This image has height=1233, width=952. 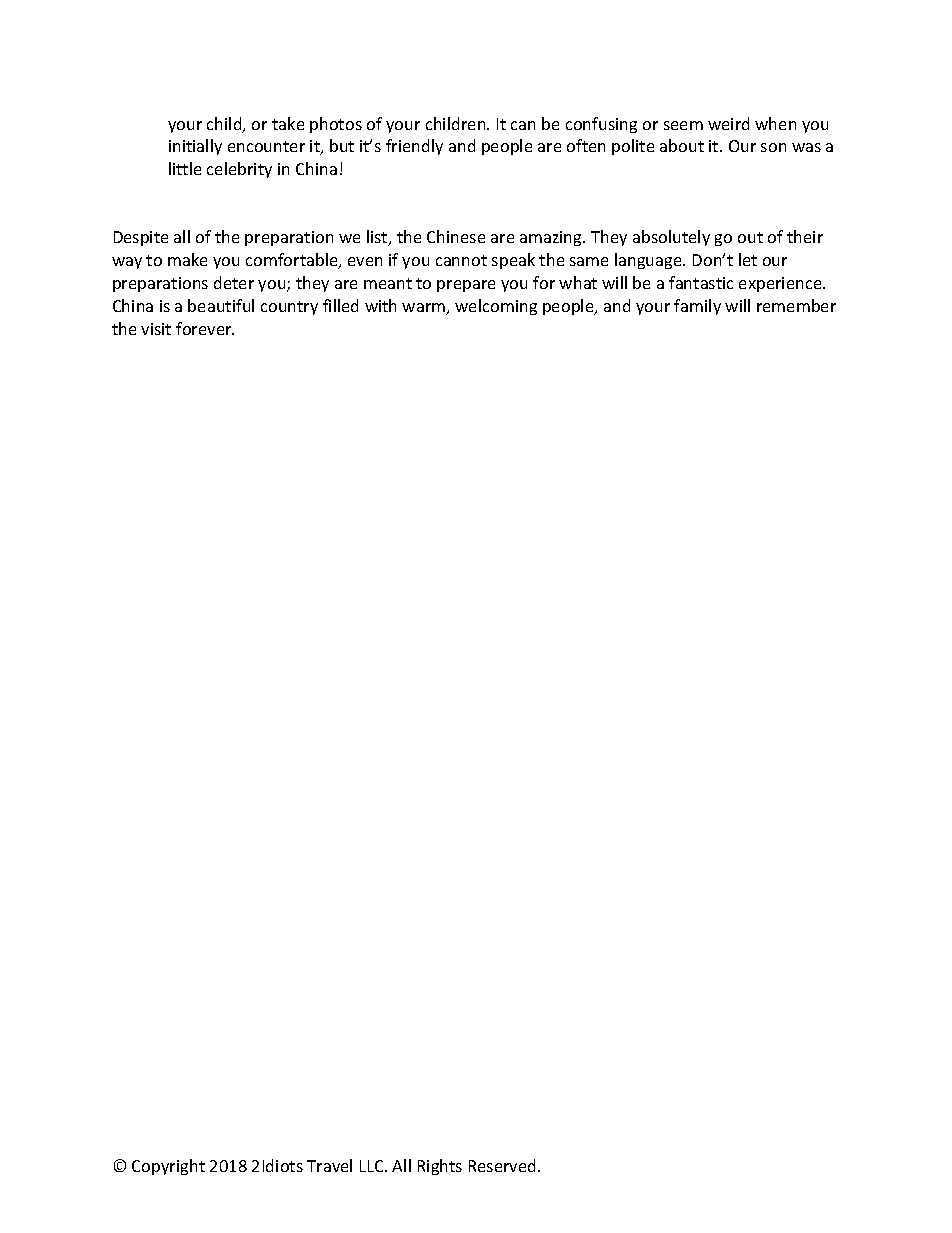 I want to click on Travel, so click(x=329, y=1165).
